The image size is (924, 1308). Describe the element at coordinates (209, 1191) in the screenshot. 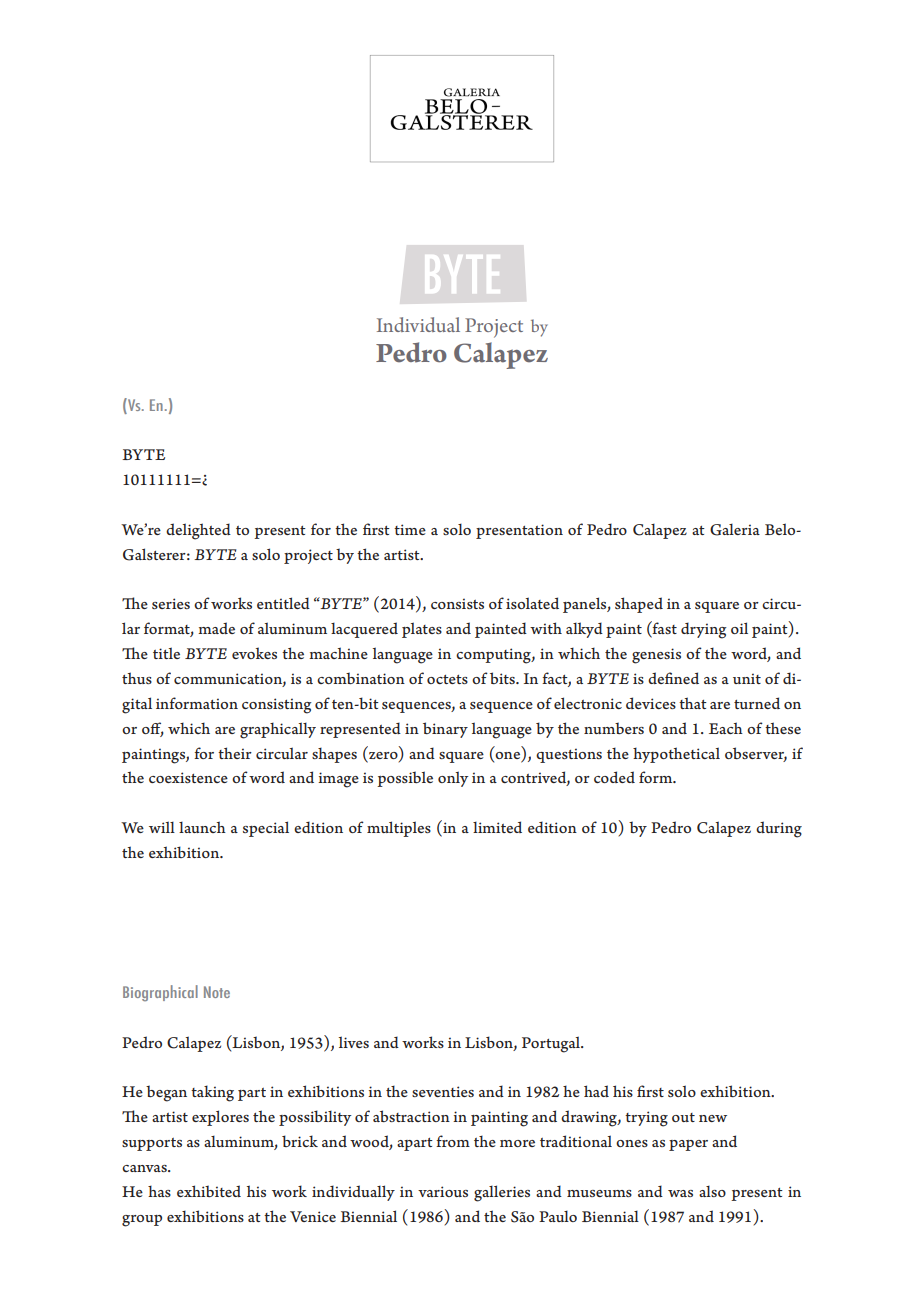

I see `exhibited` at that location.
